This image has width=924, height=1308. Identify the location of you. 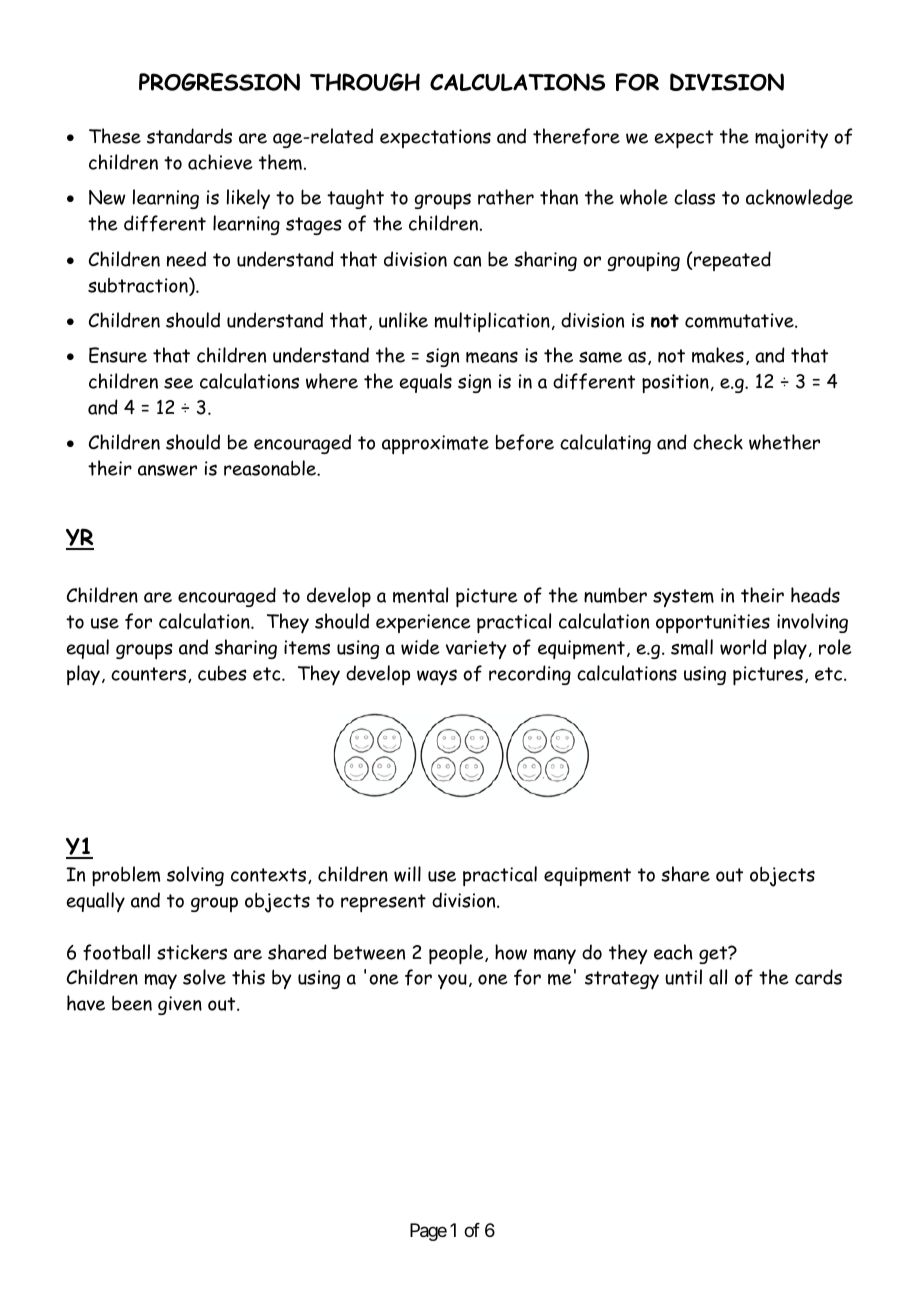
(452, 981).
